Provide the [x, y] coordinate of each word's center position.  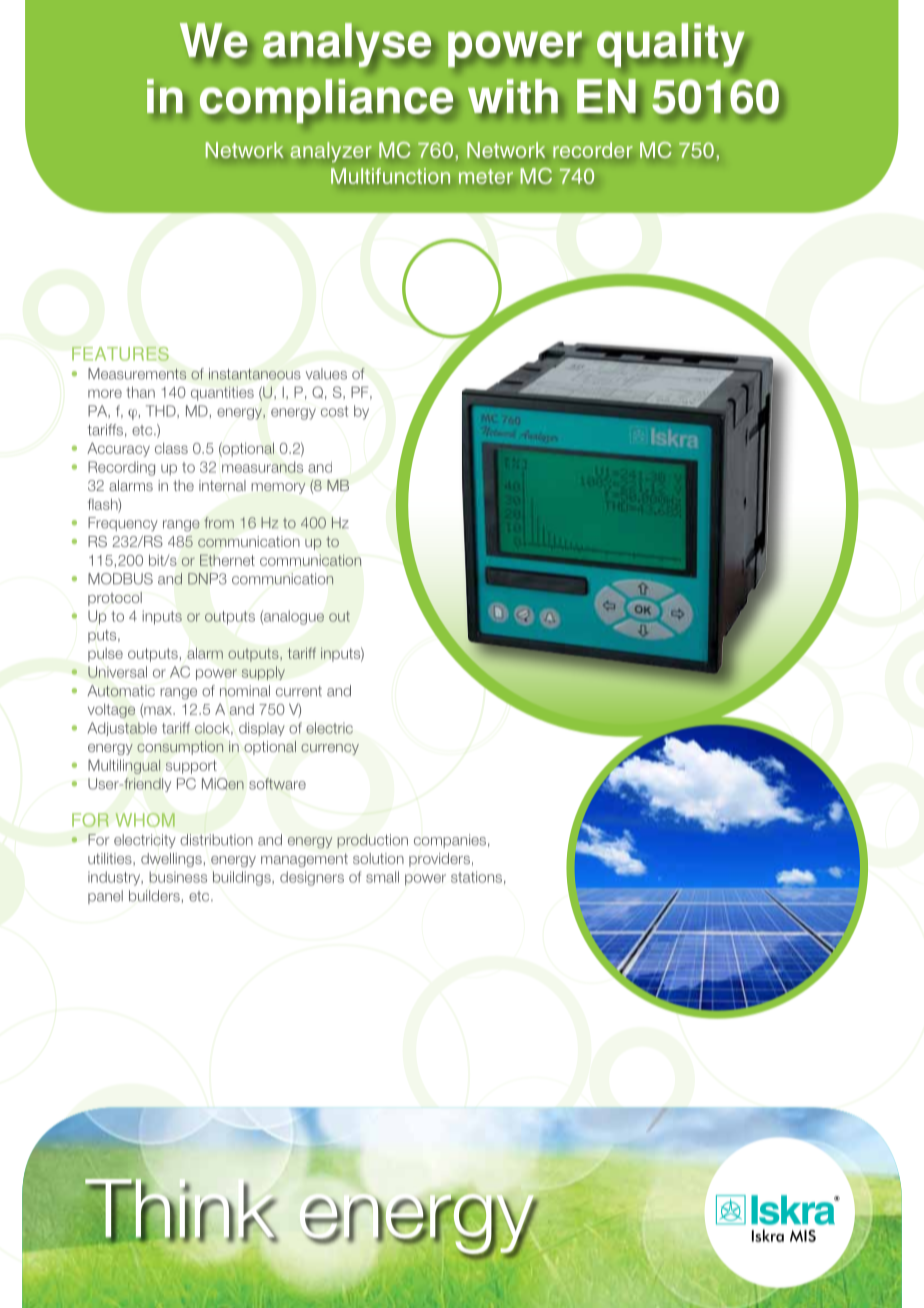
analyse [348, 45]
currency [330, 749]
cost [334, 411]
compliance [328, 101]
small [382, 877]
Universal [117, 672]
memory [278, 488]
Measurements [137, 374]
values [326, 374]
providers [439, 860]
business [178, 877]
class [171, 448]
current [299, 691]
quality [671, 45]
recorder [593, 150]
